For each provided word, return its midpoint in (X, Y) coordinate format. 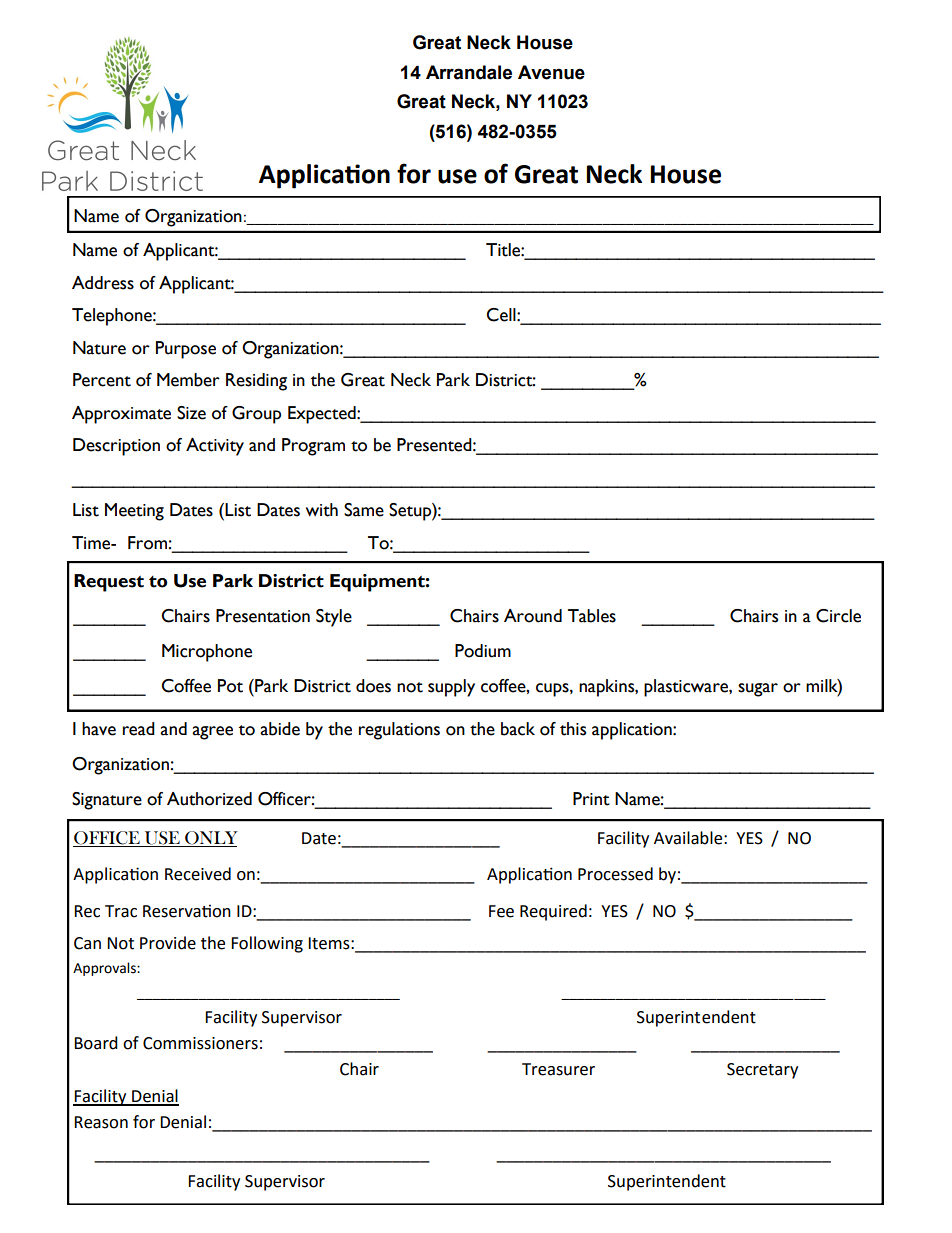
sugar (758, 690)
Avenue (551, 72)
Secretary (762, 1071)
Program (313, 447)
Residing (256, 382)
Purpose (186, 350)
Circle (838, 616)
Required (553, 912)
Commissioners (200, 1043)
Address (103, 283)
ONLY (210, 839)
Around (533, 616)
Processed (615, 874)
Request (109, 583)
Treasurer (558, 1069)
